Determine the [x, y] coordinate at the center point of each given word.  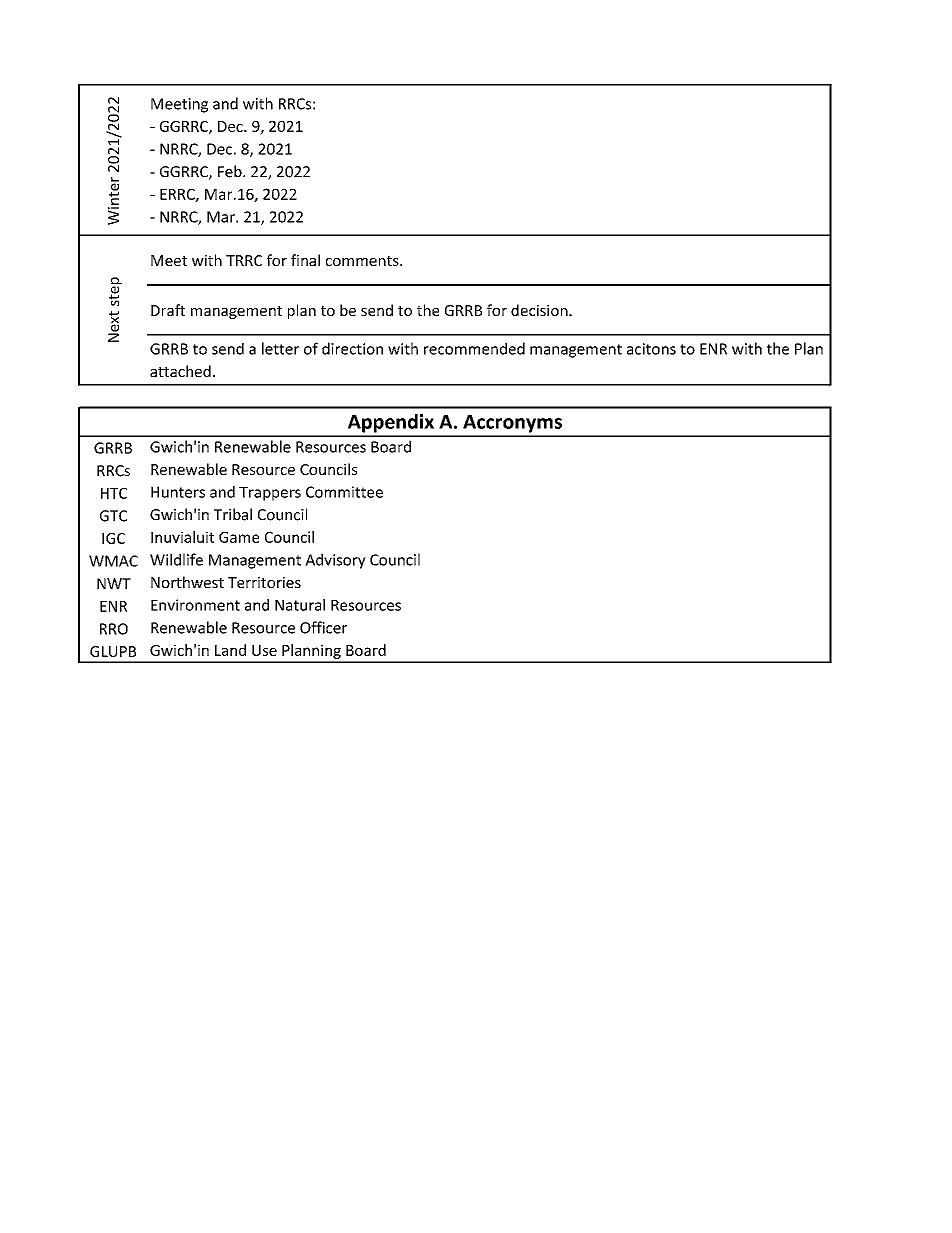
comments [363, 261]
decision [540, 310]
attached [180, 371]
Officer [323, 627]
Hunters [178, 492]
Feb [231, 171]
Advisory [335, 561]
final [305, 260]
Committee [344, 492]
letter [280, 348]
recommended [474, 348]
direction [352, 348]
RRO [114, 629]
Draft [168, 310]
